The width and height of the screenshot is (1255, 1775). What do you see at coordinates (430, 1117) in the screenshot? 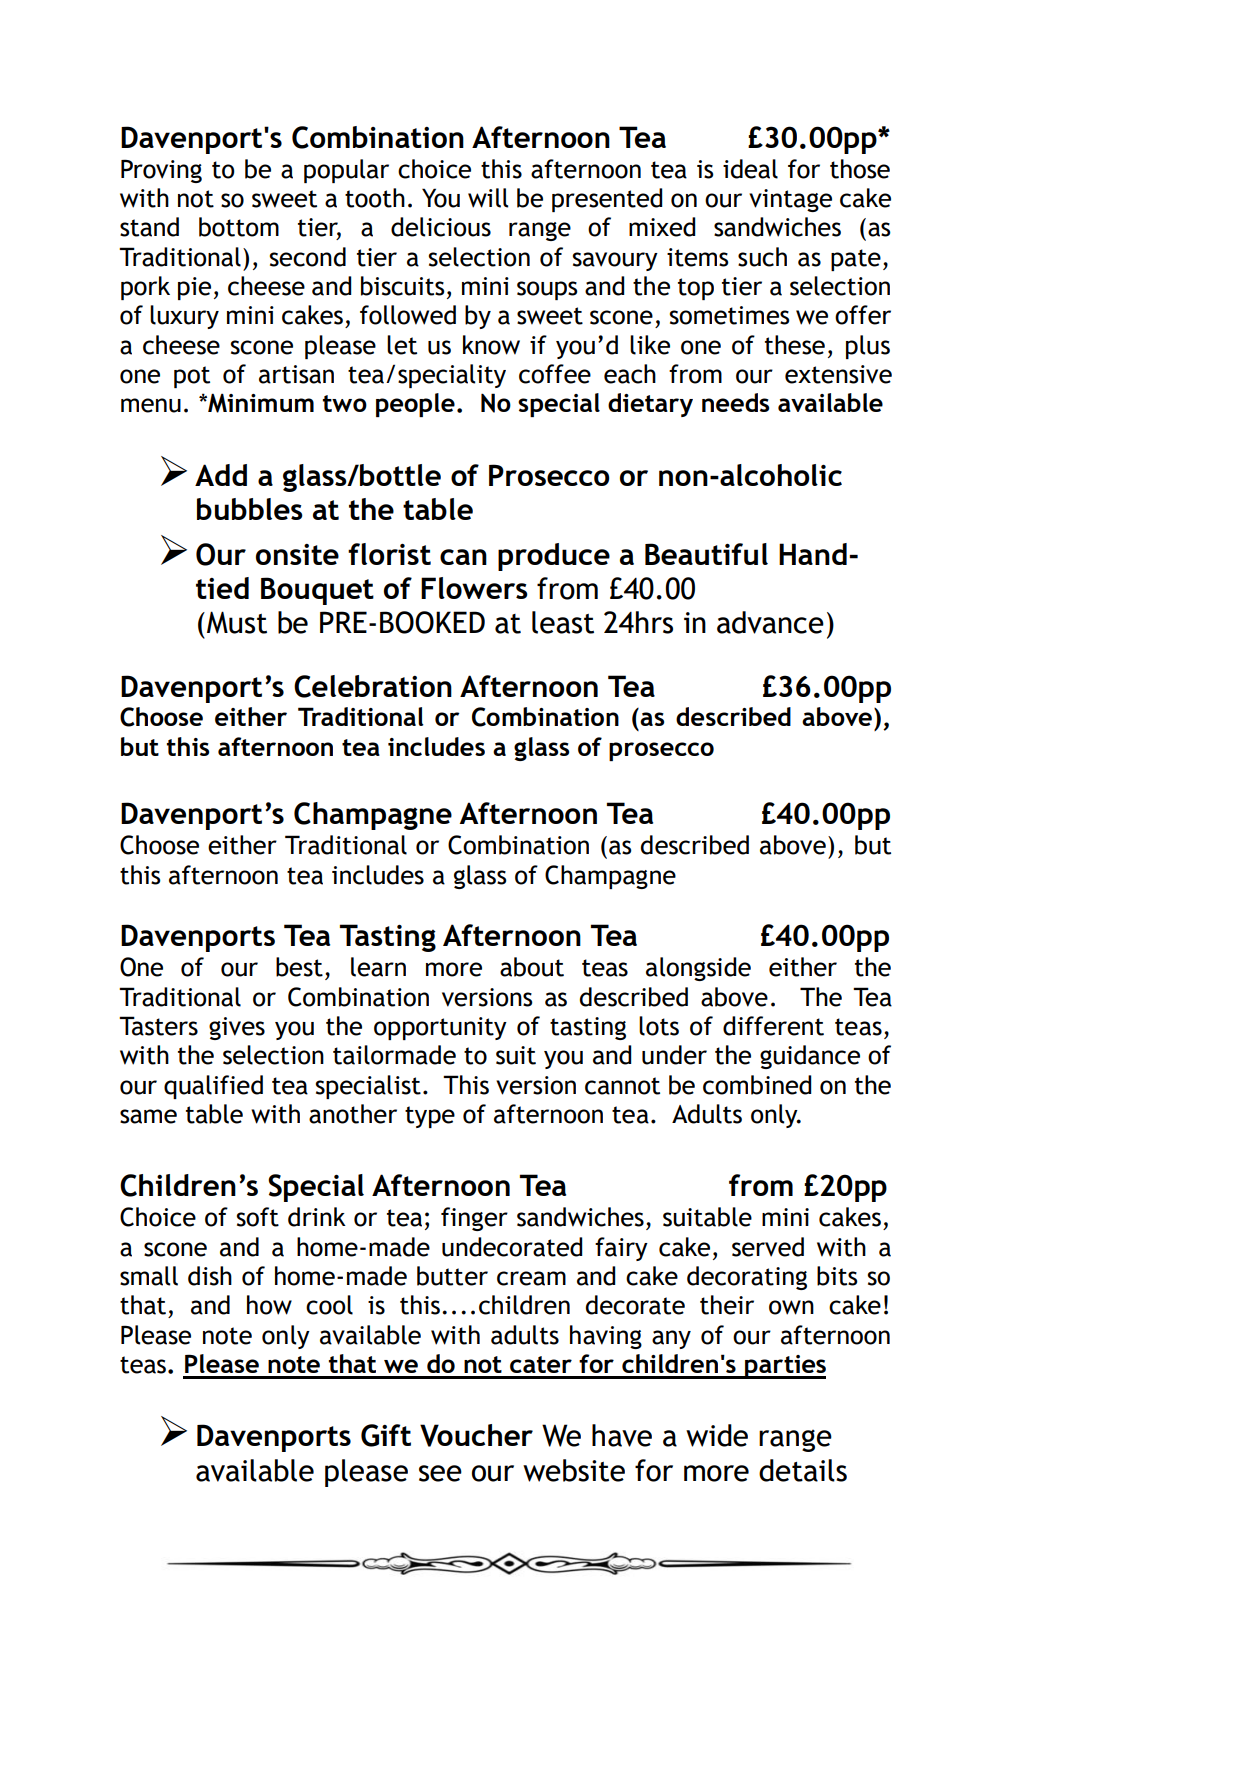
I see `type` at bounding box center [430, 1117].
